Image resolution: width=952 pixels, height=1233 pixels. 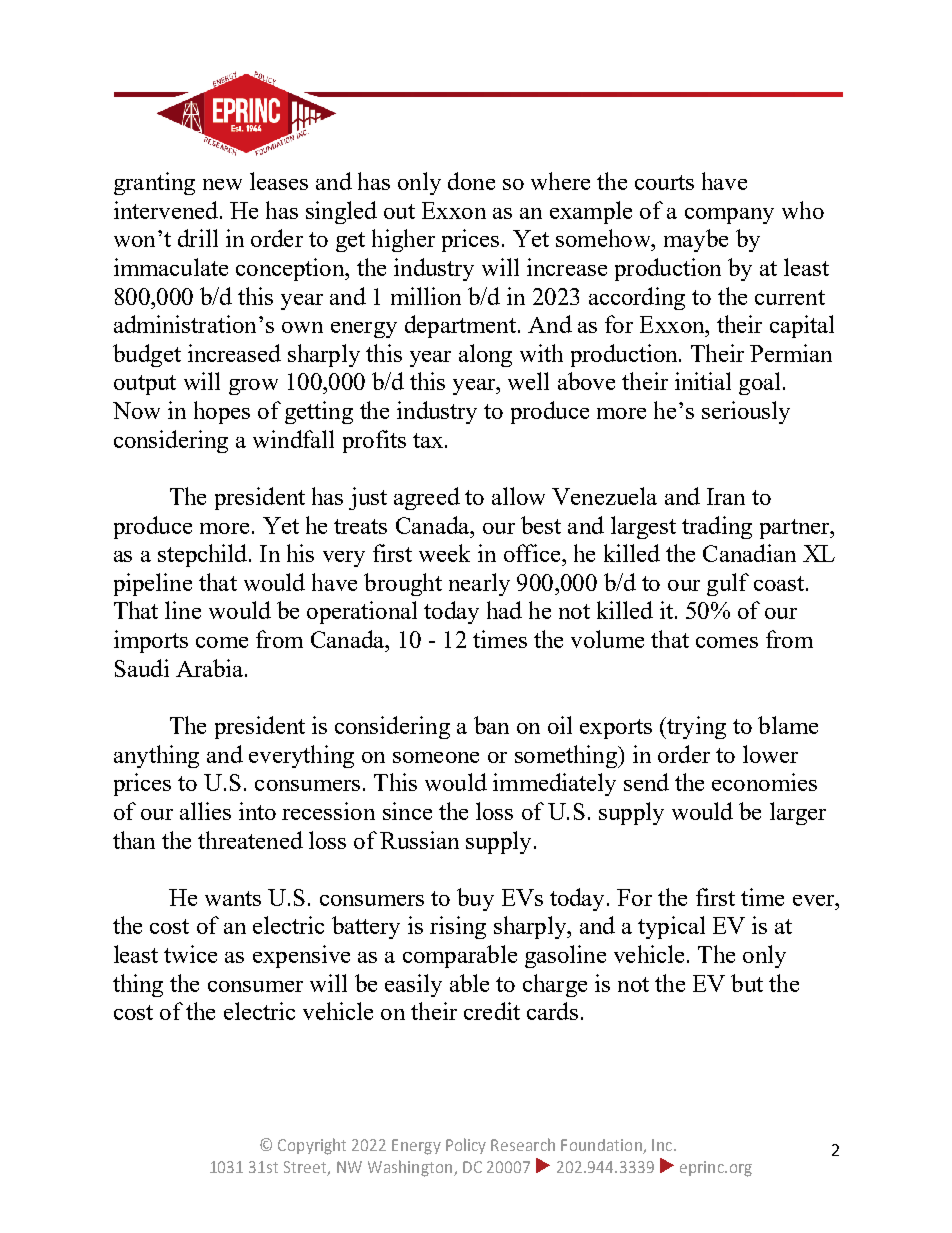 What do you see at coordinates (419, 840) in the screenshot?
I see `Russian` at bounding box center [419, 840].
